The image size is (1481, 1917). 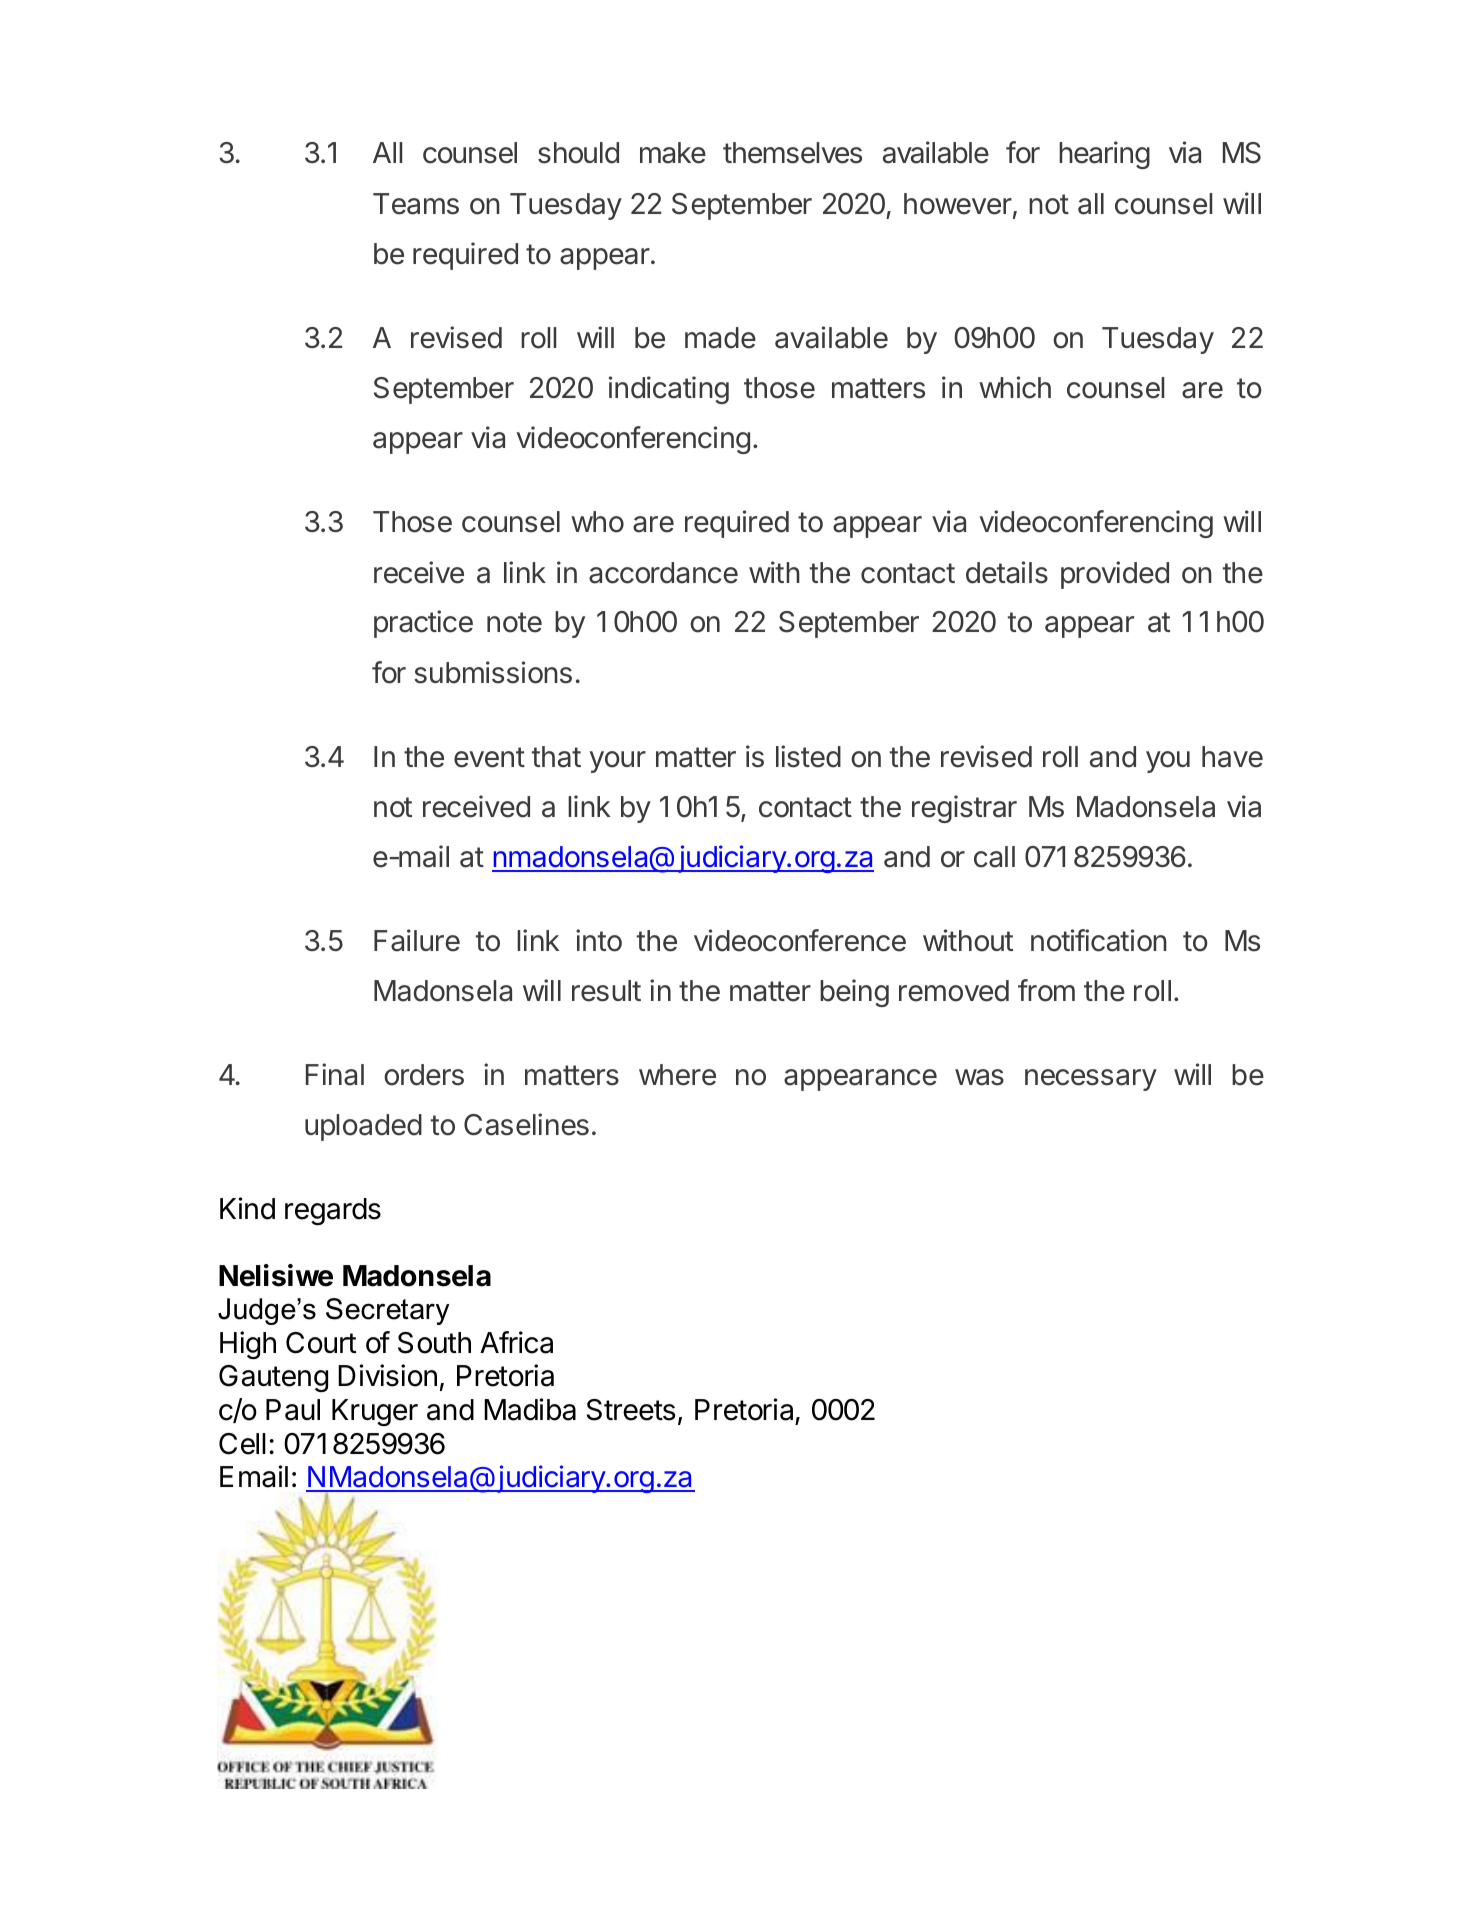 What do you see at coordinates (1104, 155) in the document?
I see `hearing` at bounding box center [1104, 155].
